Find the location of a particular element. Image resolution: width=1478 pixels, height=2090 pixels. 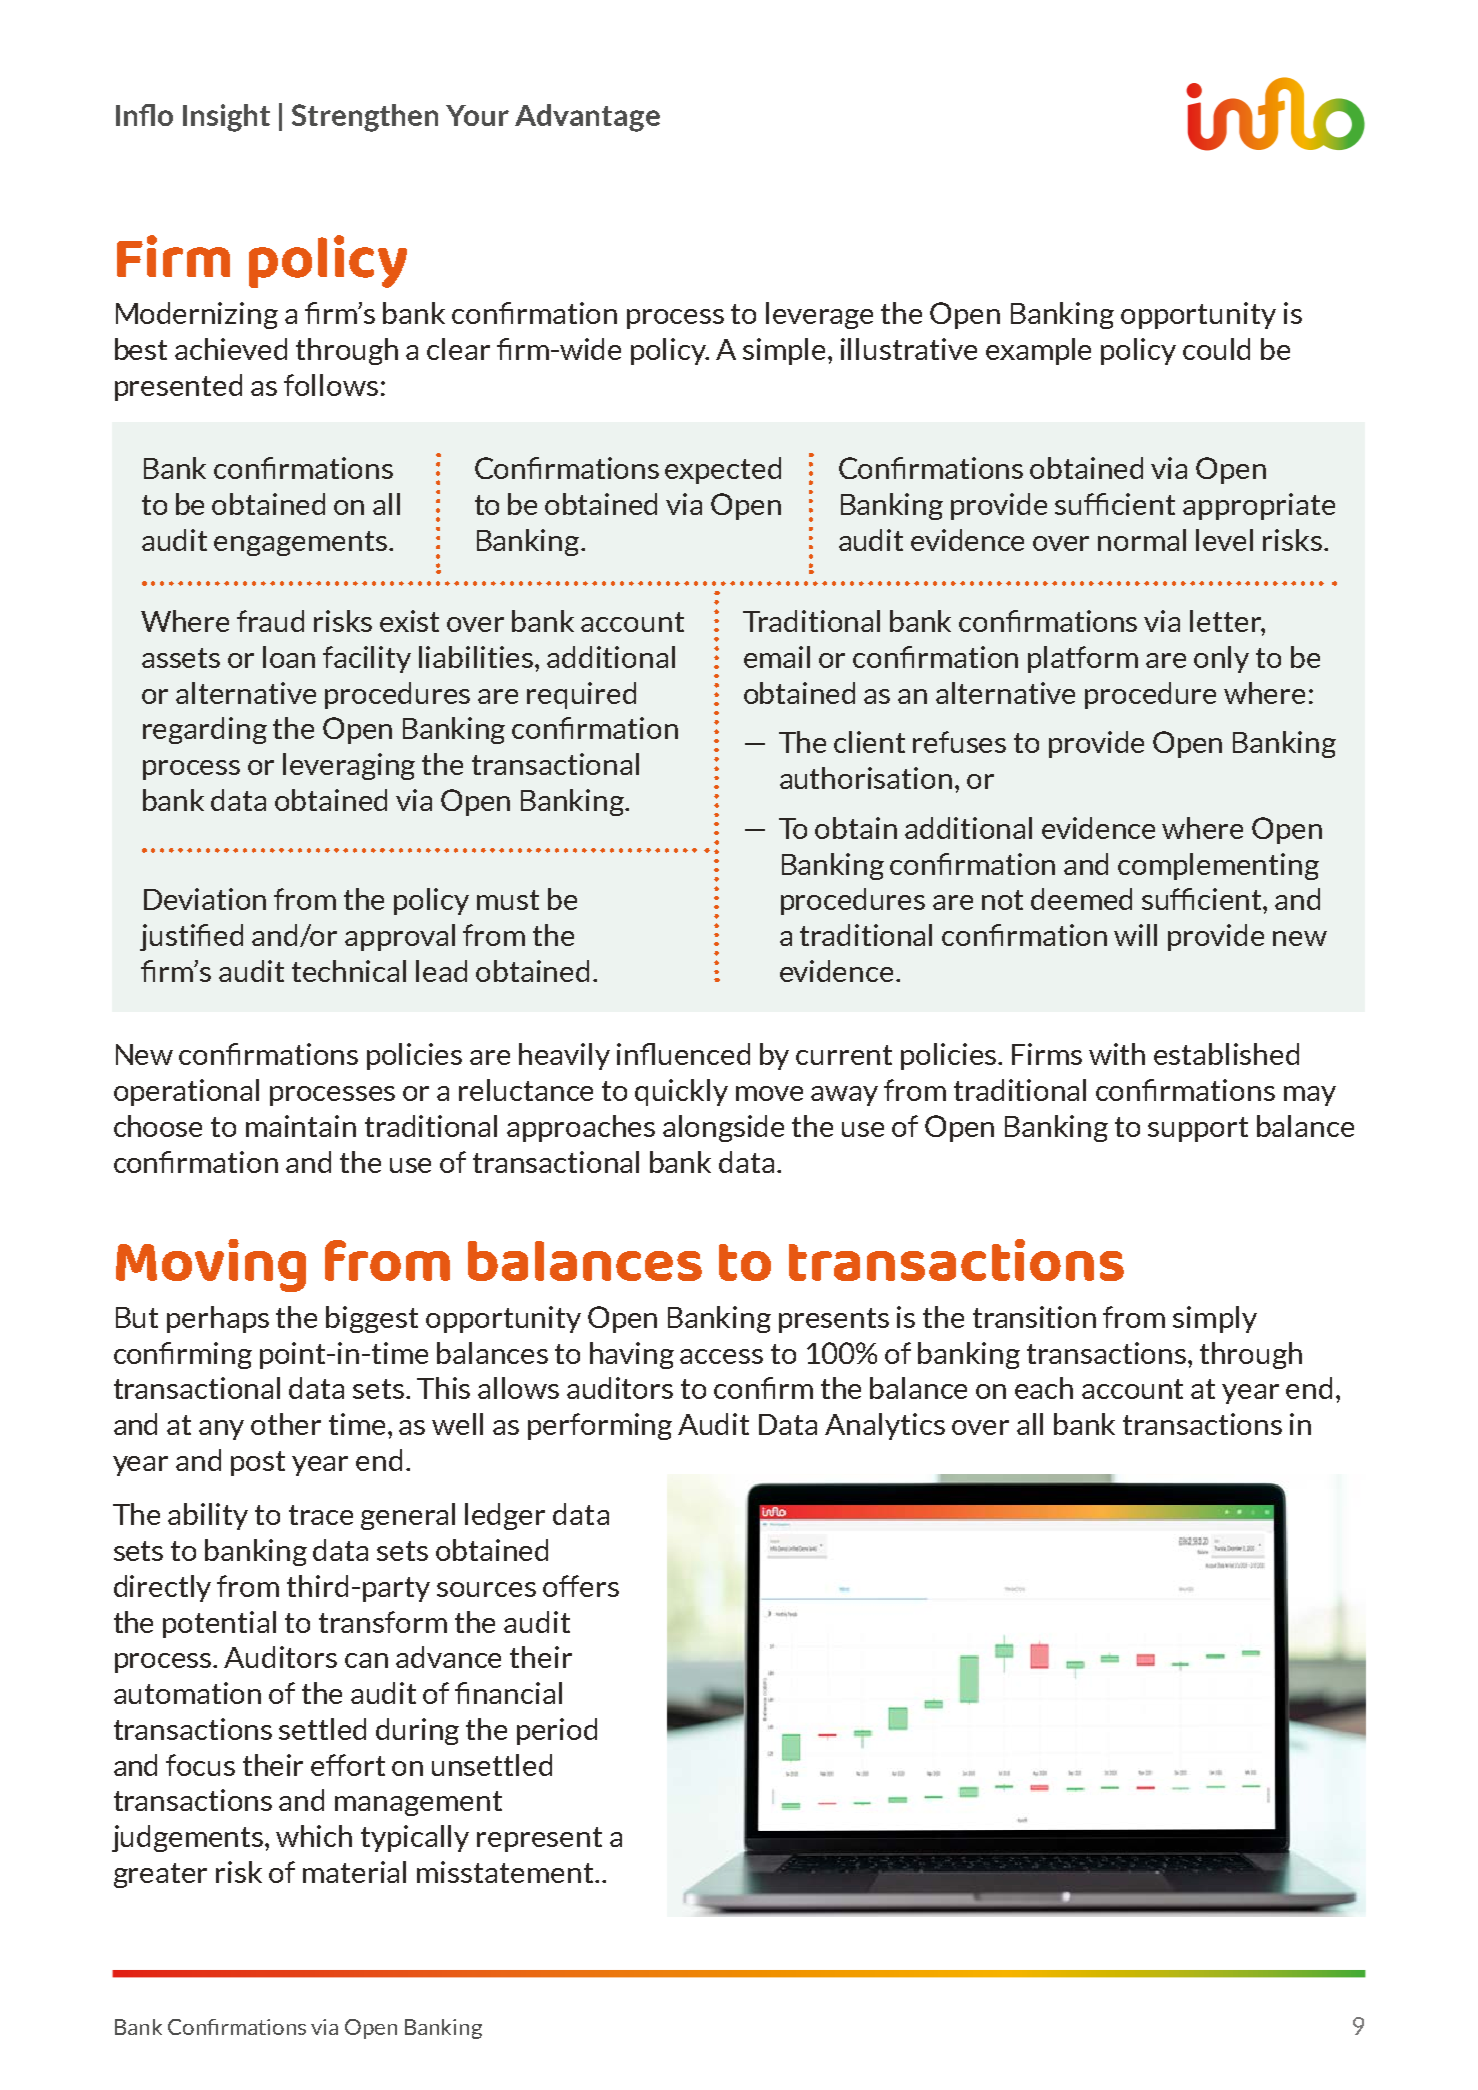

Advantage is located at coordinates (587, 118).
